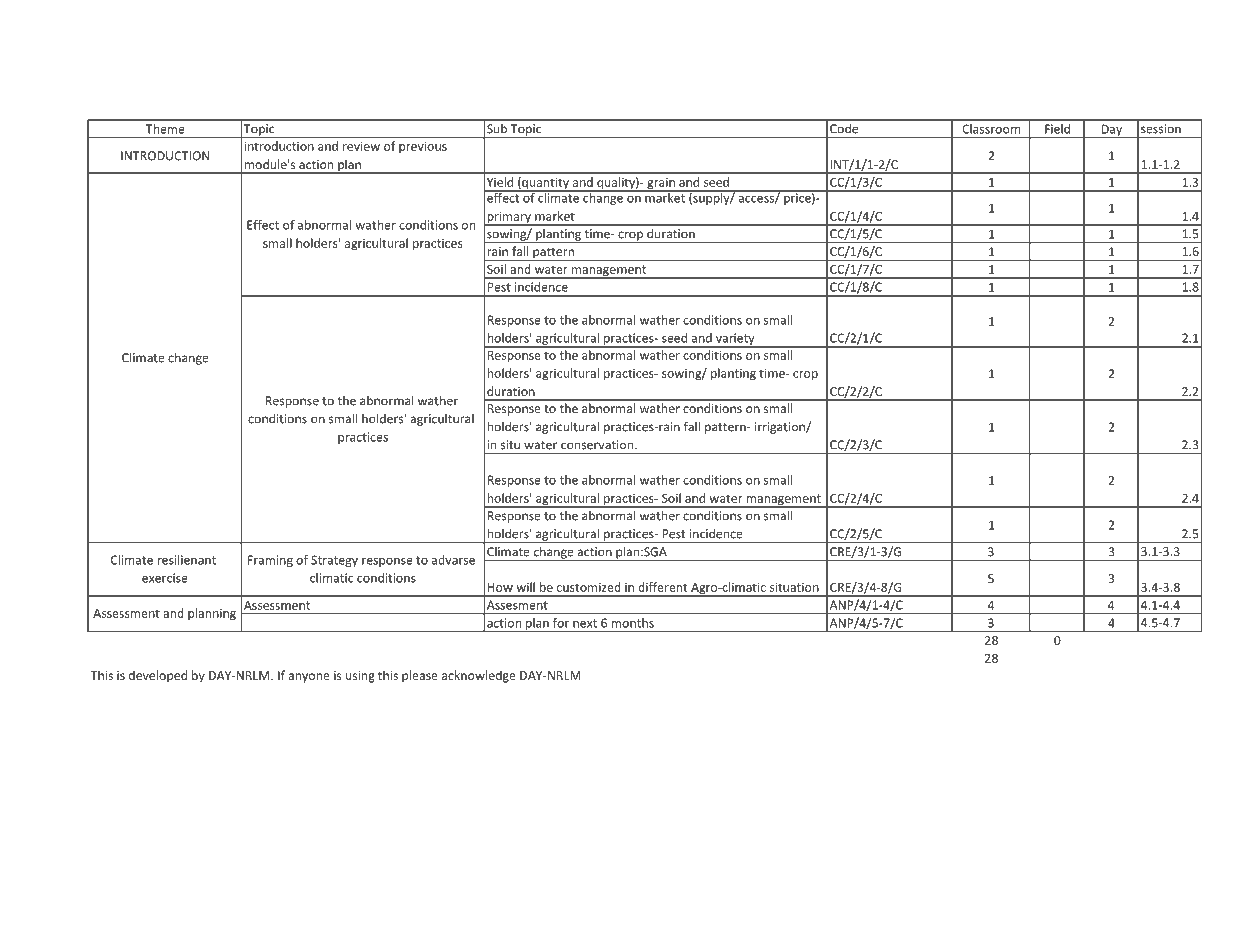  I want to click on conservation, so click(598, 445).
